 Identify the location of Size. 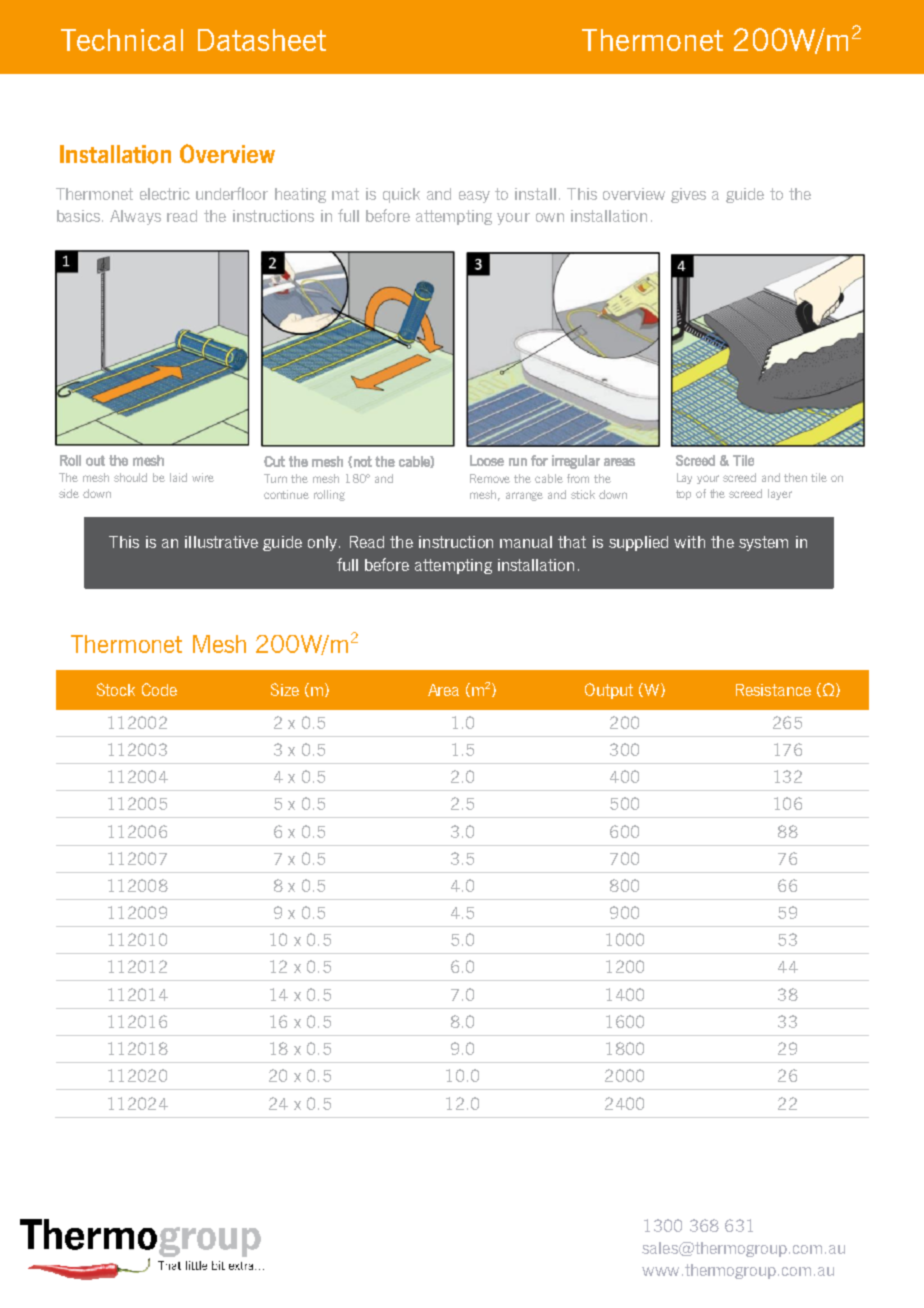
(285, 689).
